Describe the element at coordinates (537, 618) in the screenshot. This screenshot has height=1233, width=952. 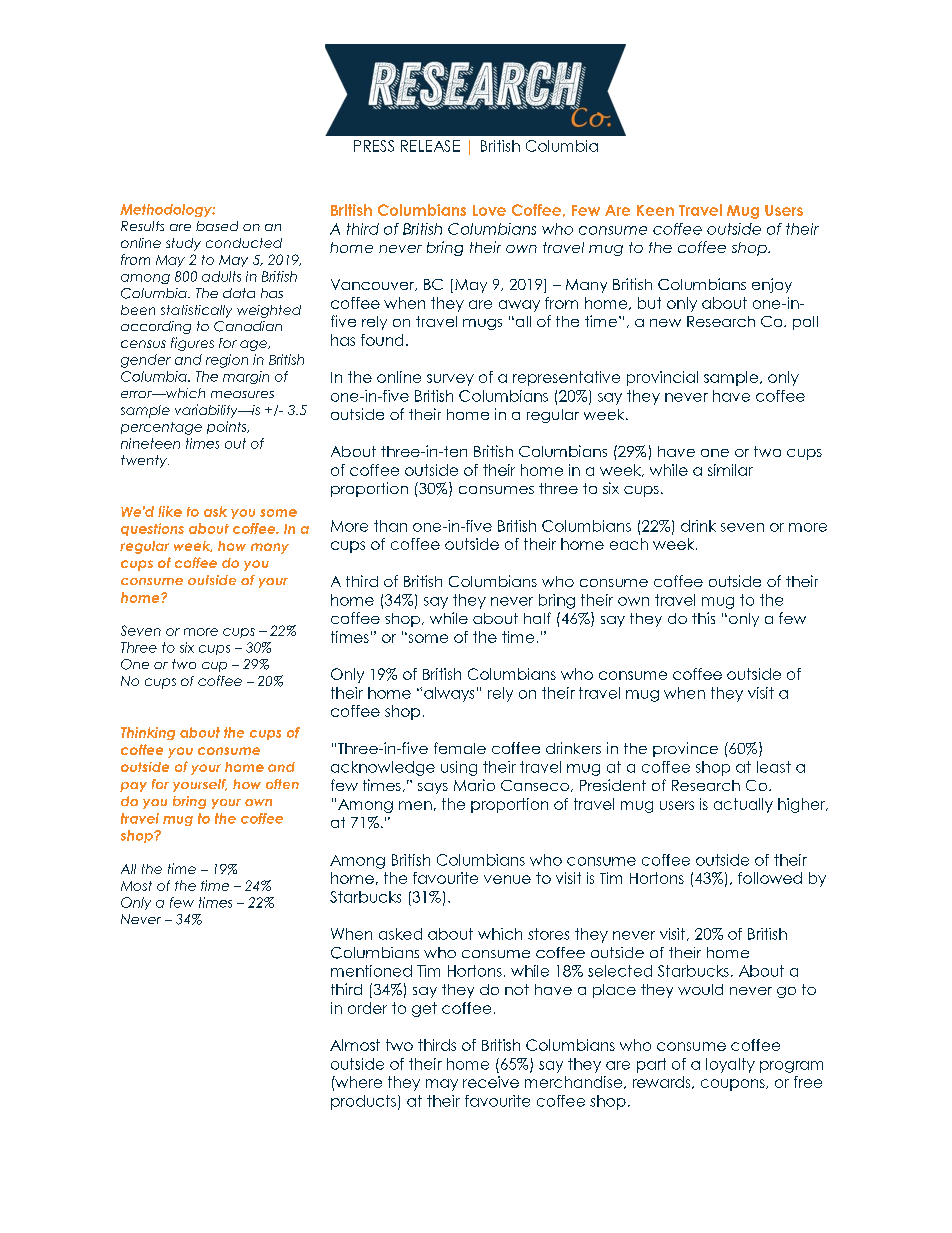
I see `half` at that location.
